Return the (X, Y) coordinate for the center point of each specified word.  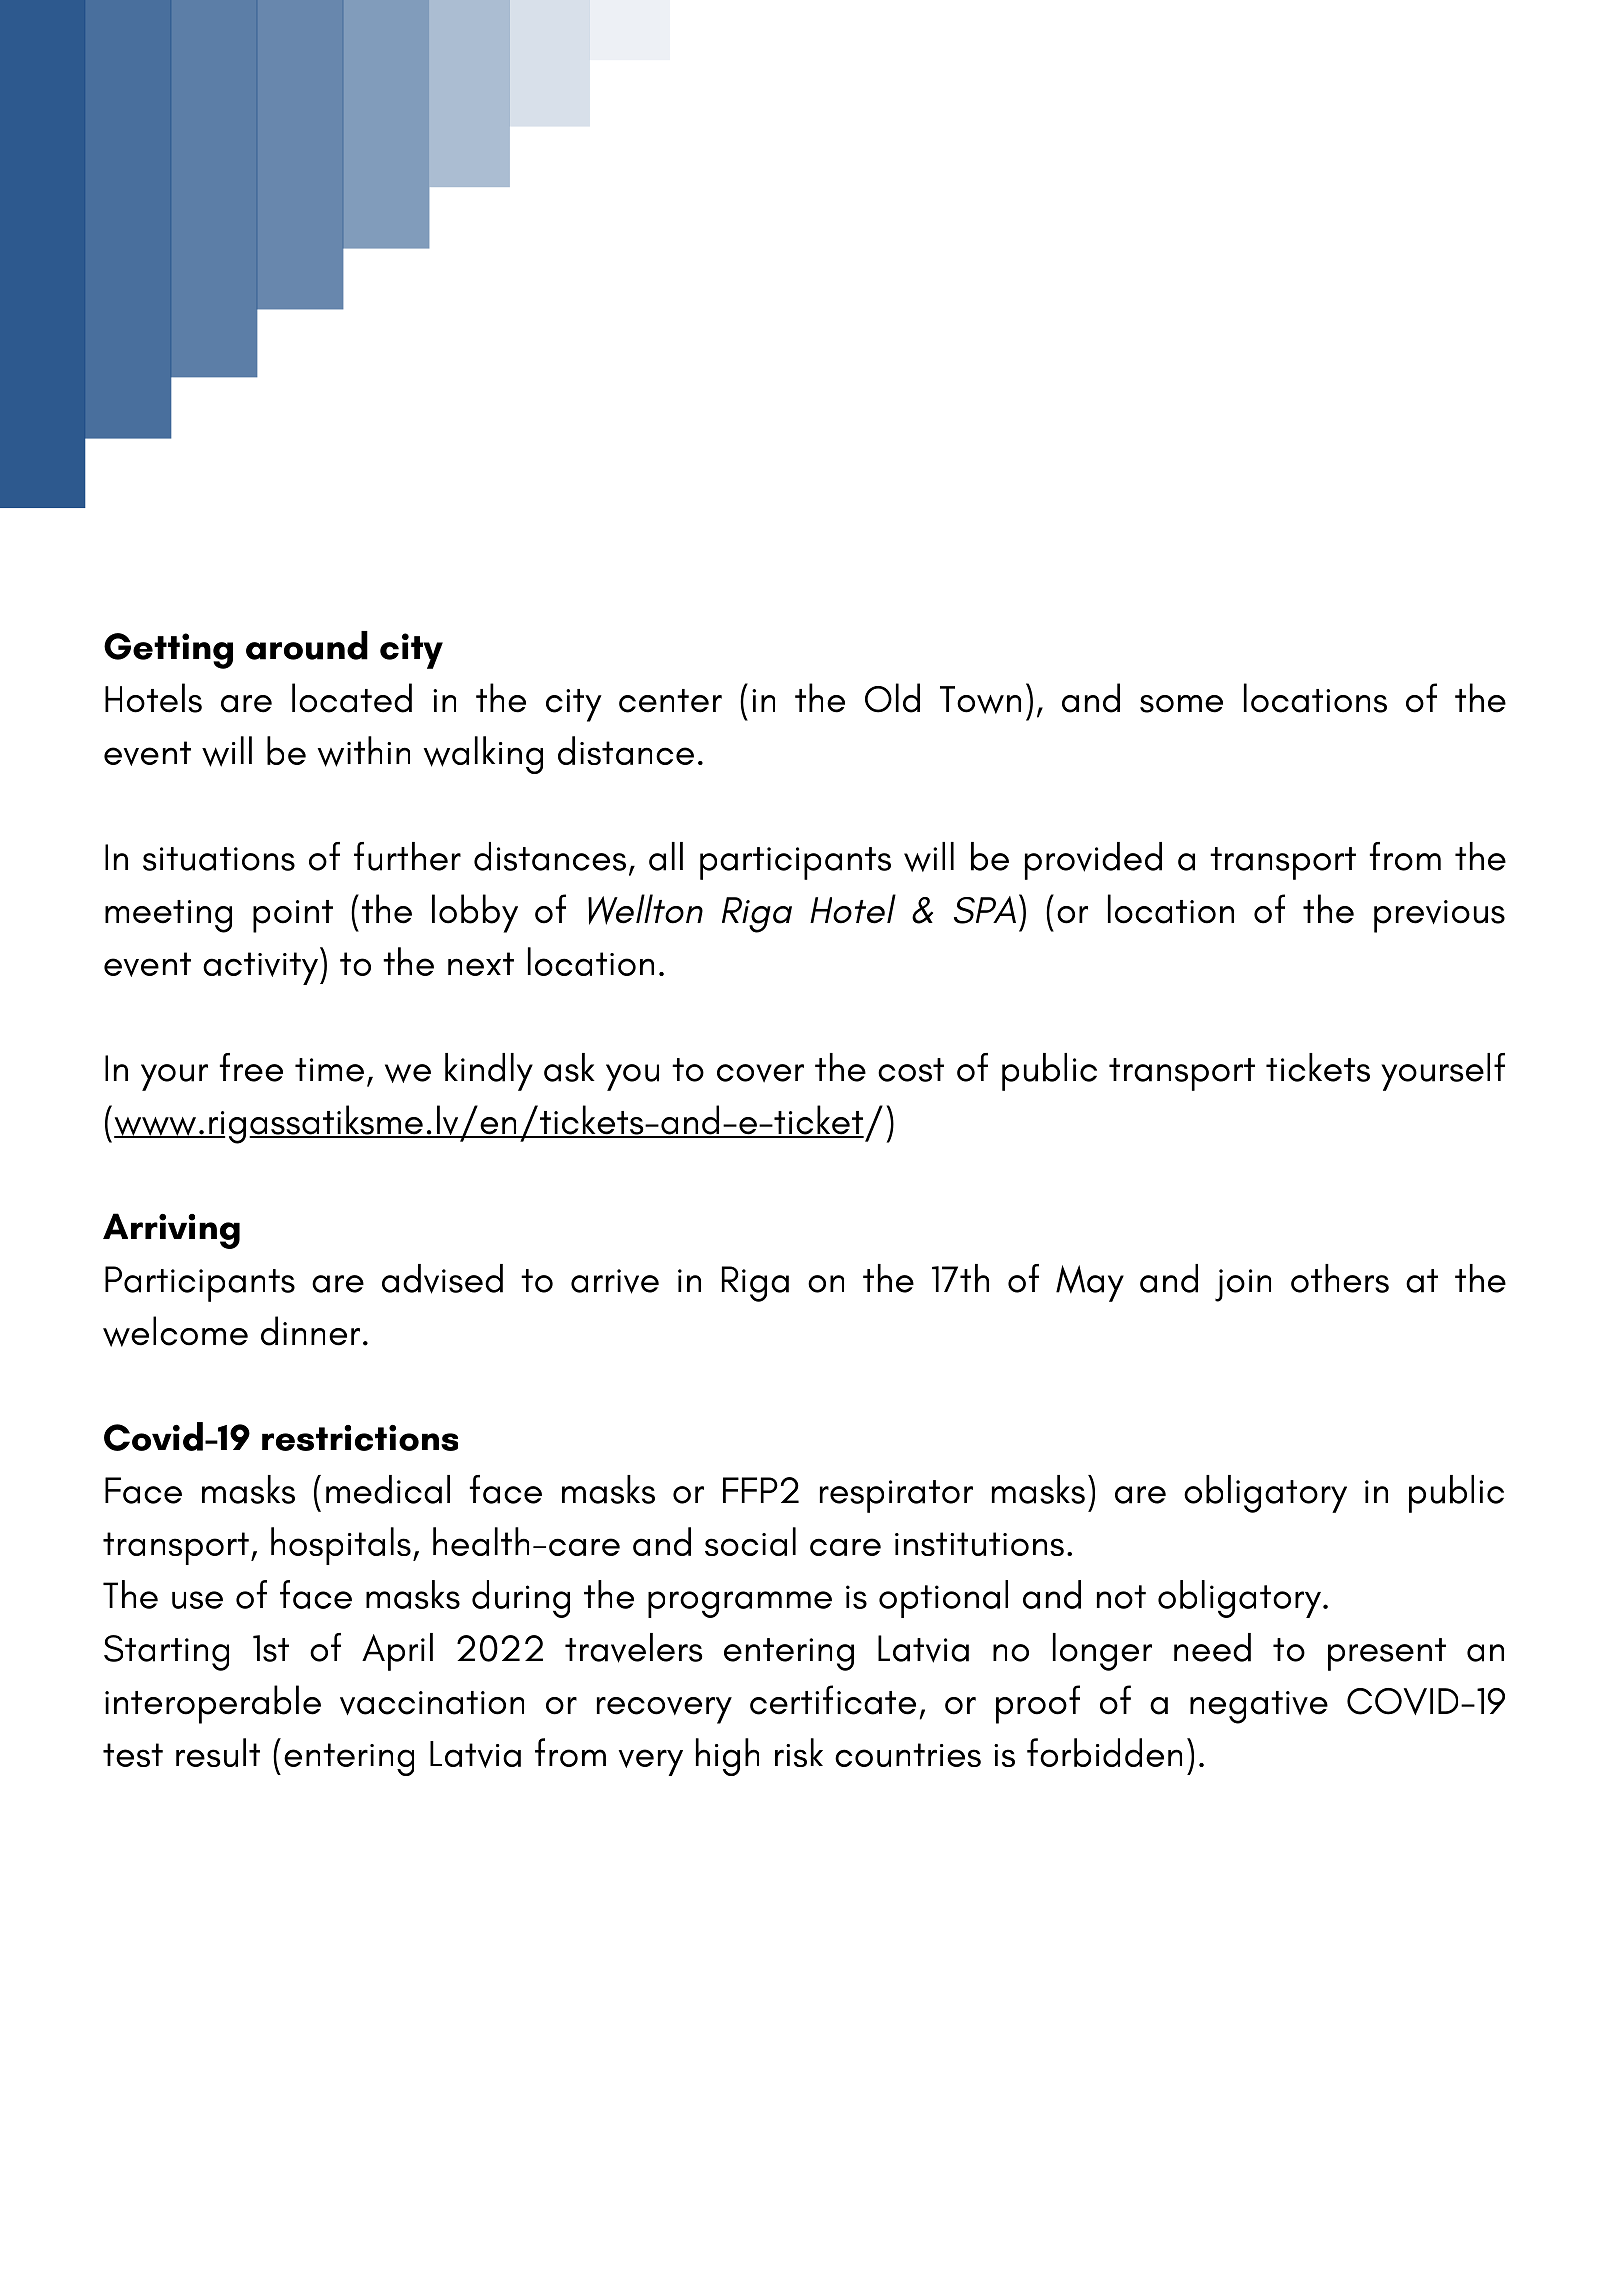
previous (1439, 916)
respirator (896, 1496)
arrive (615, 1281)
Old (892, 698)
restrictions (360, 1438)
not (1121, 1597)
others (1340, 1278)
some (1181, 704)
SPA (985, 910)
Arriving (171, 1231)
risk (799, 1752)
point (293, 916)
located (352, 698)
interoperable (213, 1704)
